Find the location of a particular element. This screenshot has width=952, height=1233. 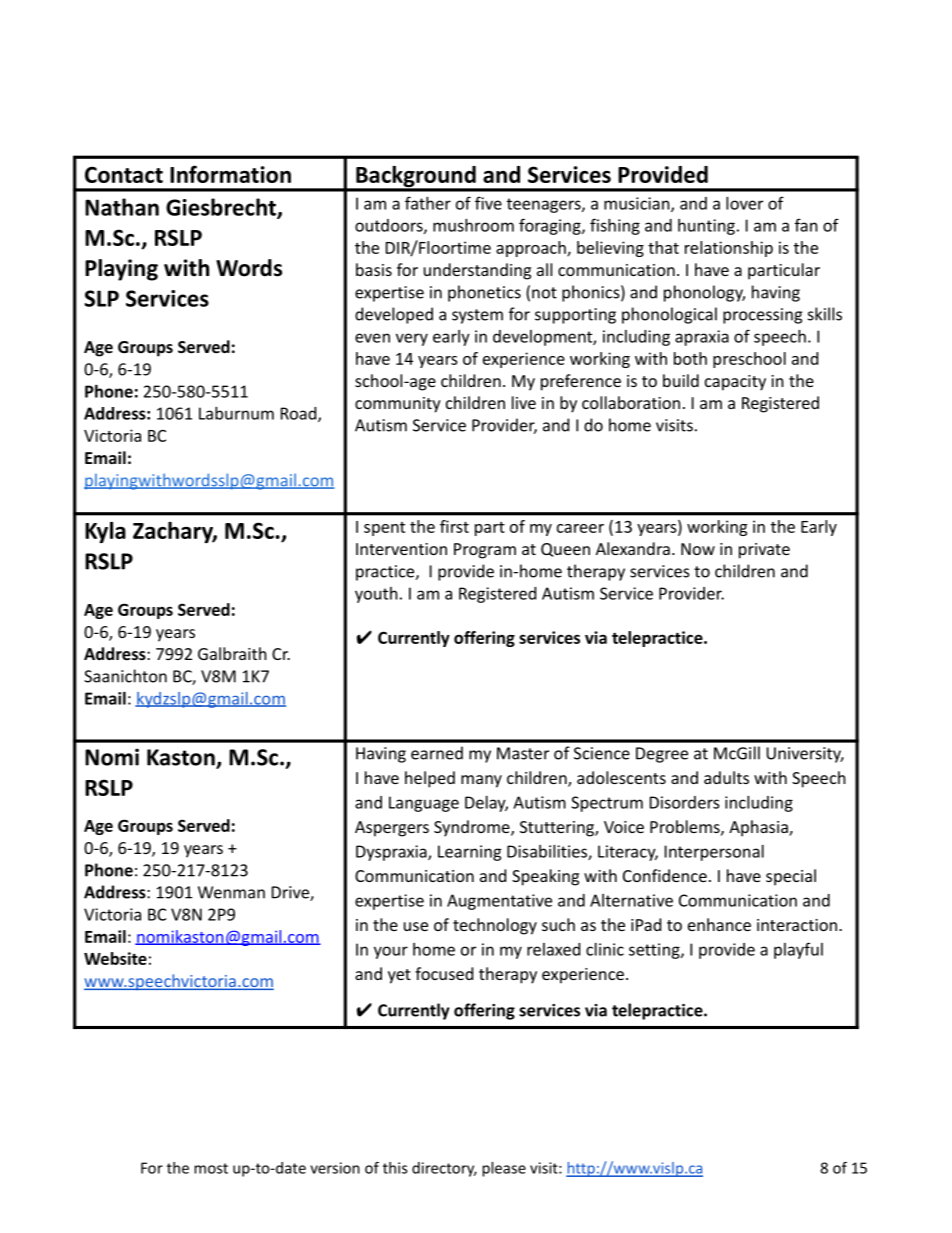

five is located at coordinates (488, 203).
